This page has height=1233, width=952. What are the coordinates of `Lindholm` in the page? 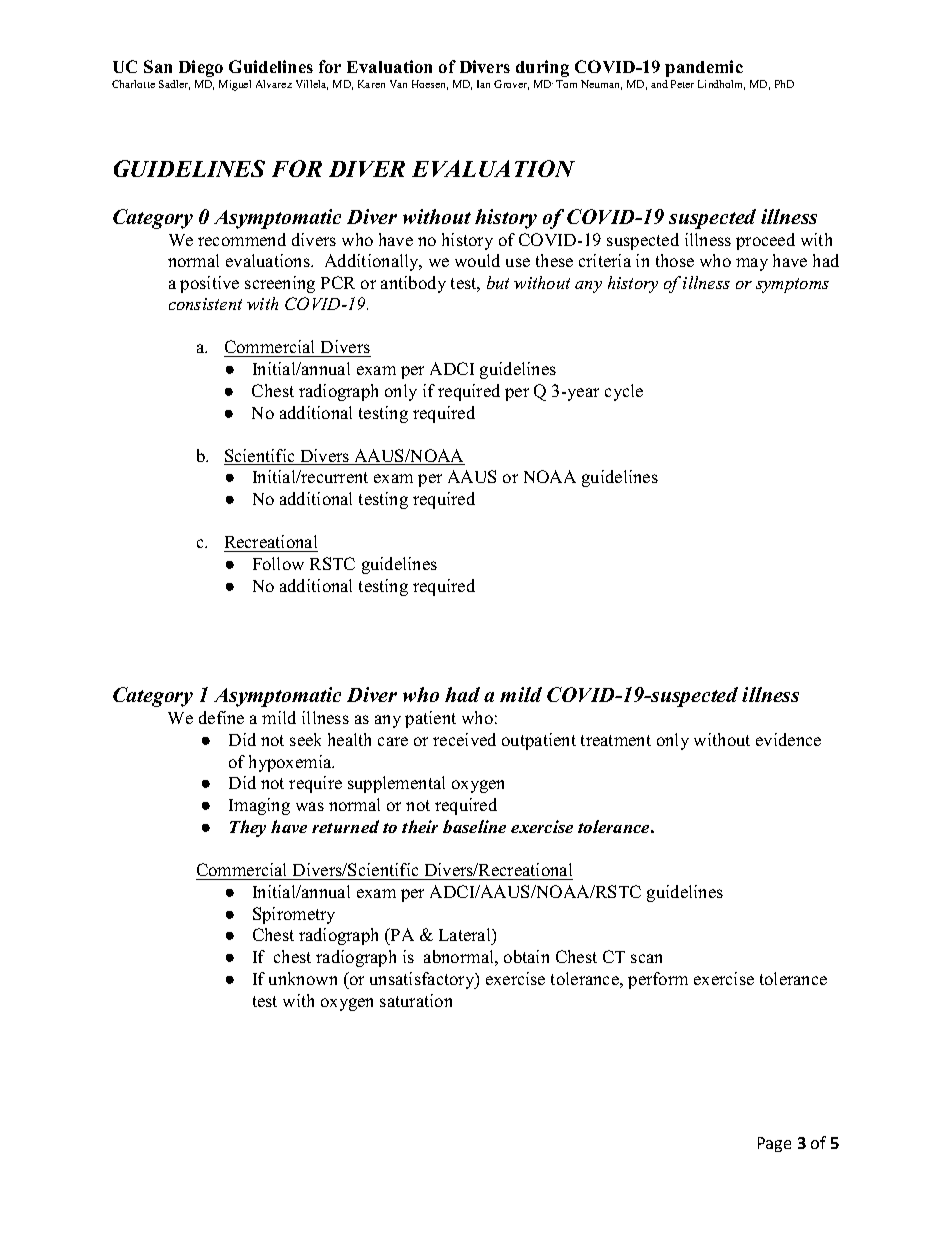 It's located at (721, 85).
